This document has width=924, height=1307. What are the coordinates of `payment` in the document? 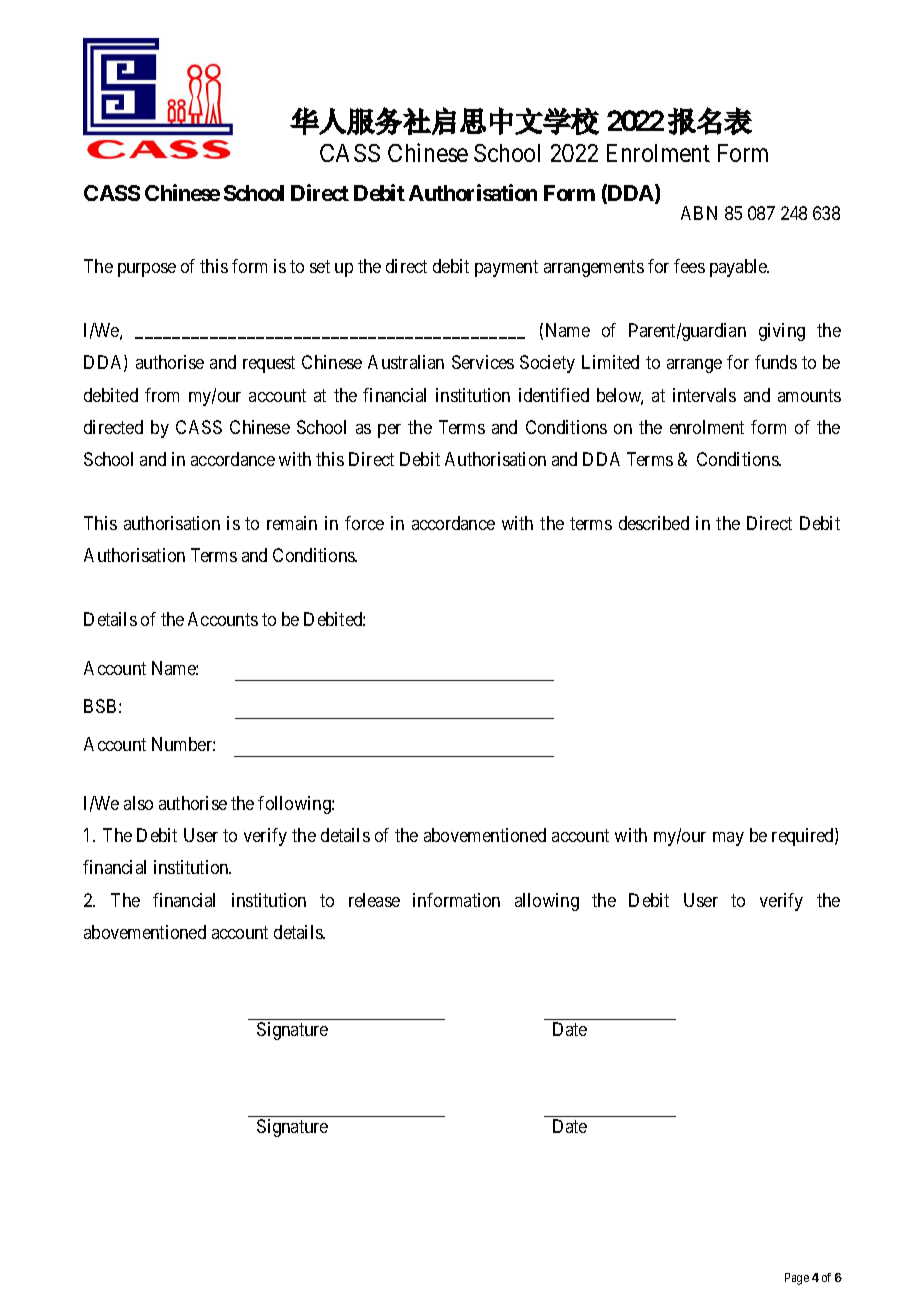 It's located at (506, 268).
